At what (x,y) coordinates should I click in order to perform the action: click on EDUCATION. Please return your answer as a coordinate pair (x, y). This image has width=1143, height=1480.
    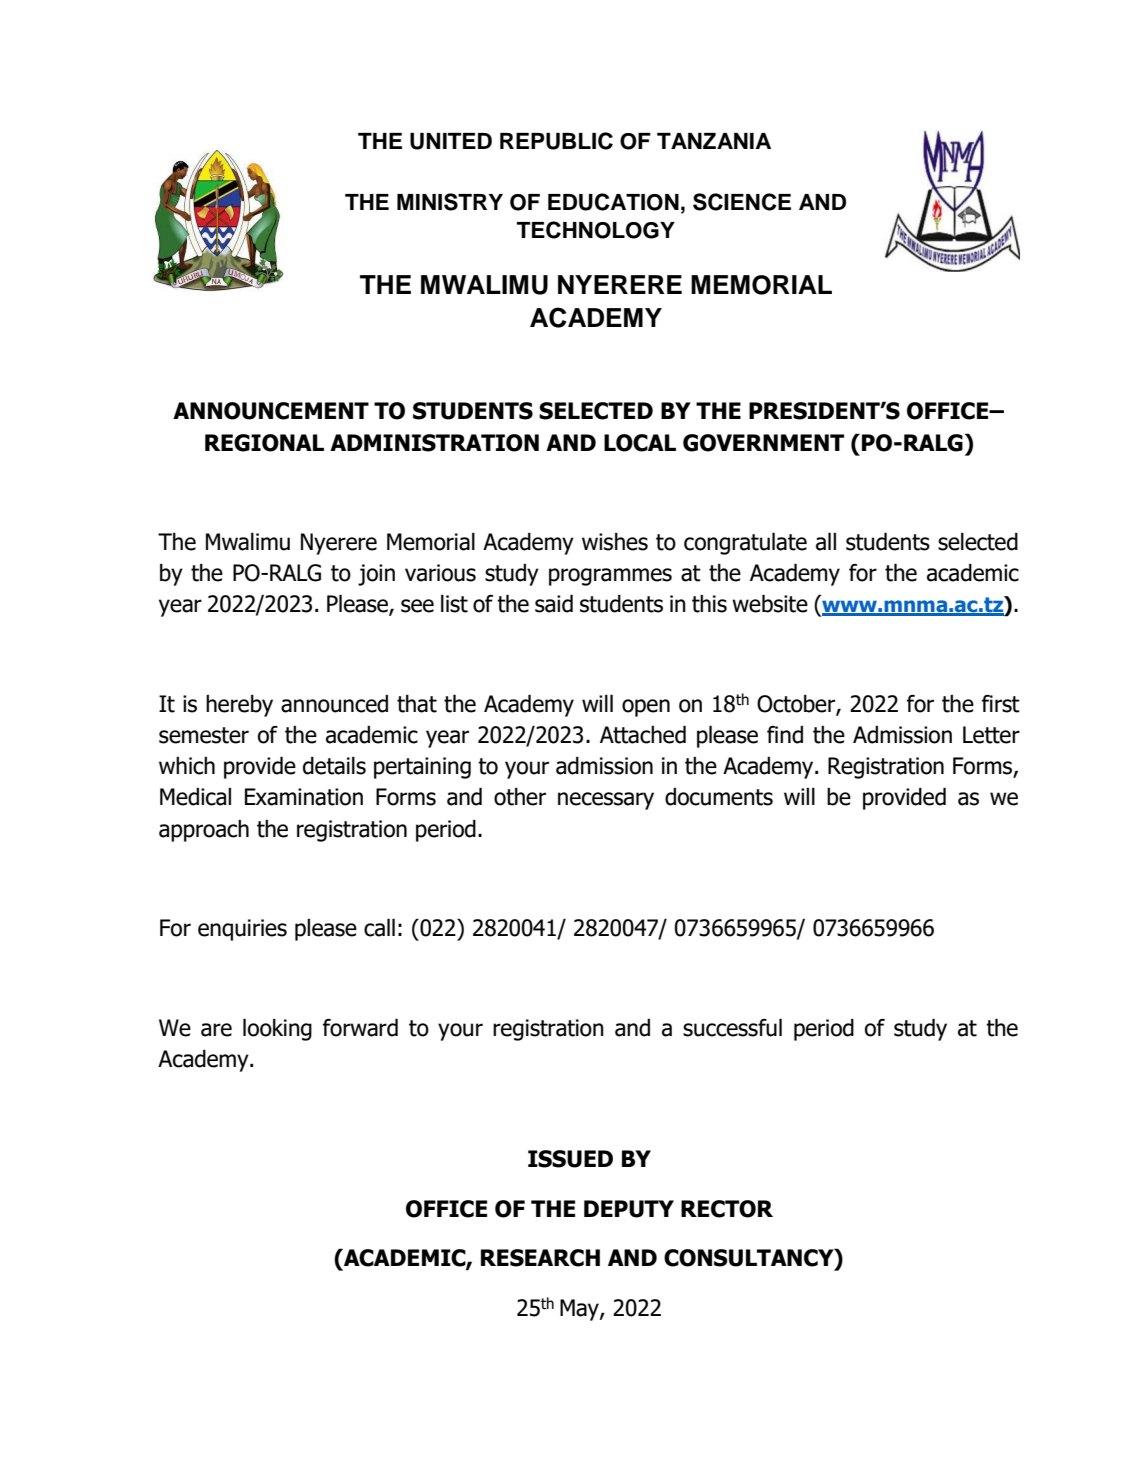
    Looking at the image, I should click on (613, 202).
